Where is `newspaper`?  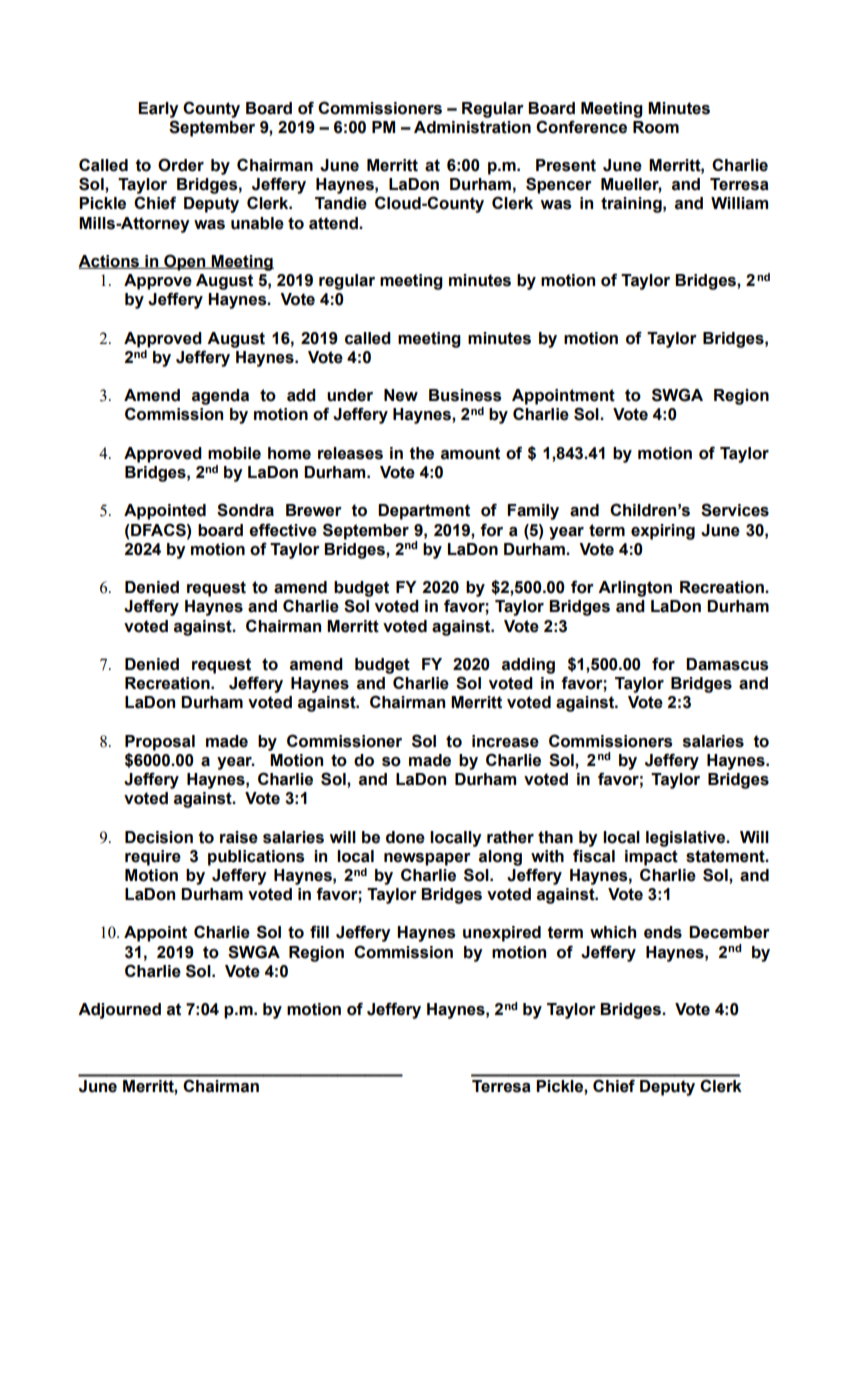
newspaper is located at coordinates (427, 859).
